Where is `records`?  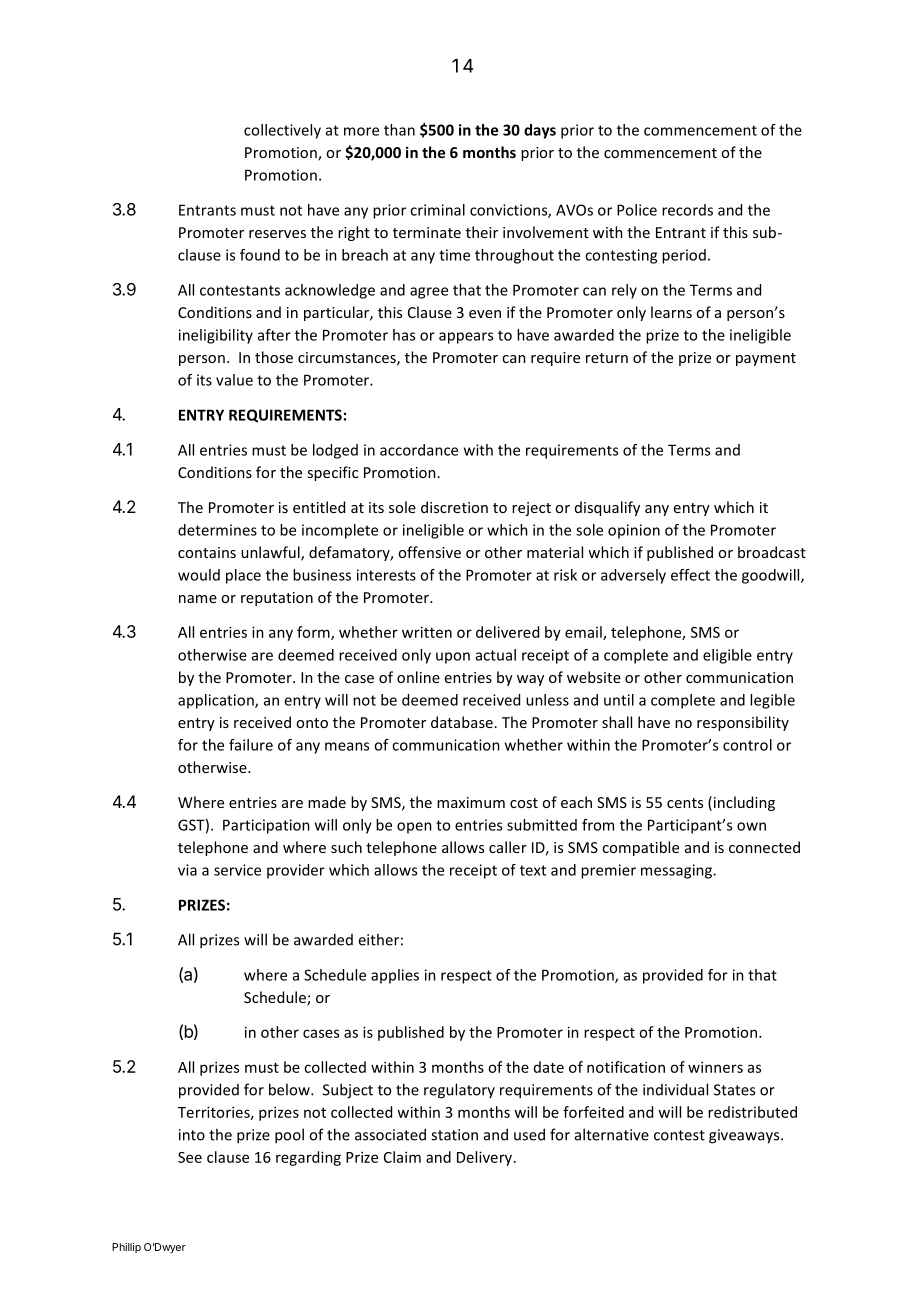 records is located at coordinates (687, 210).
